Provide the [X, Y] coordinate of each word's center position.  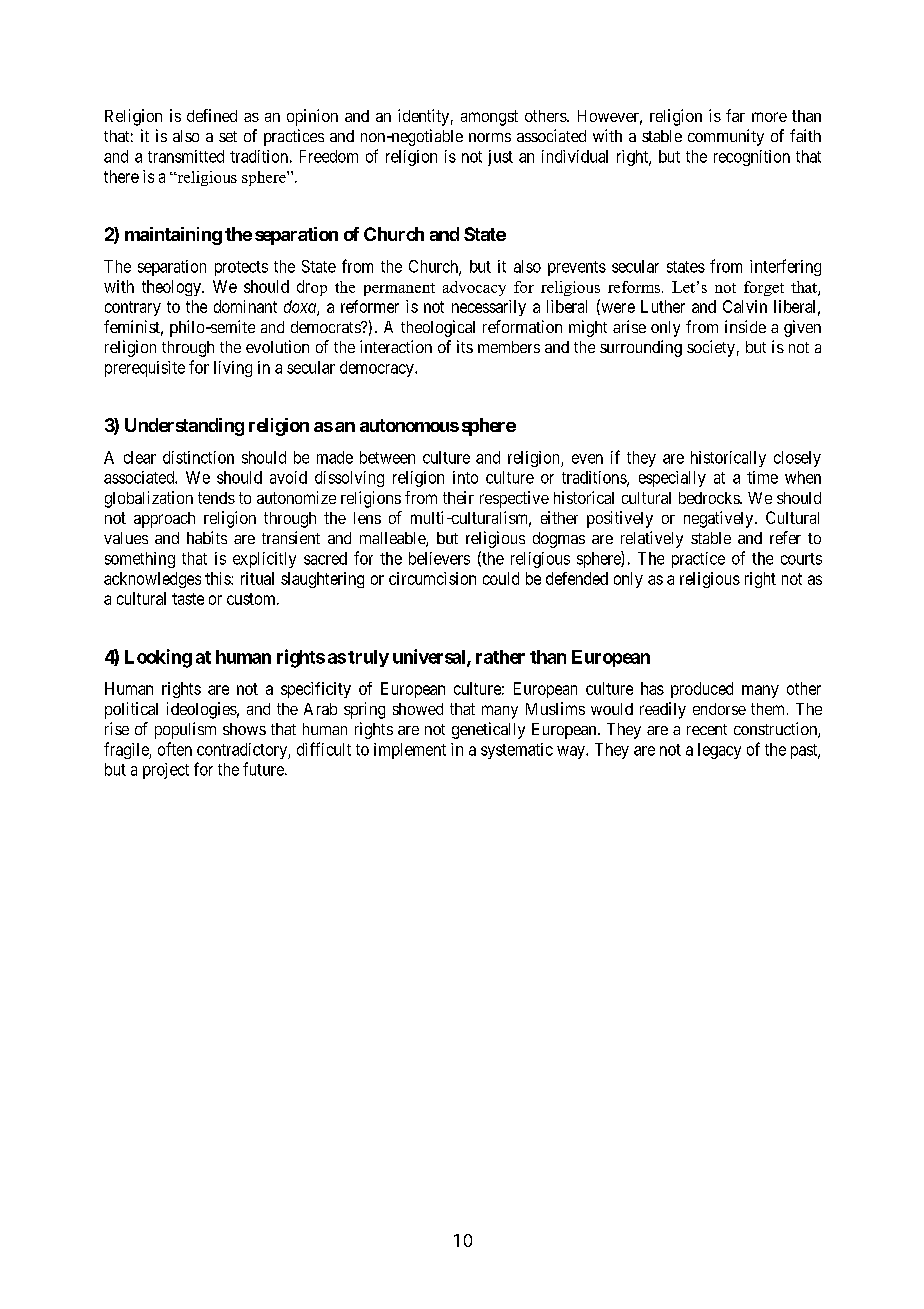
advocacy [474, 288]
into [465, 477]
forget [764, 288]
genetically [488, 730]
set [228, 136]
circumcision [432, 578]
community [726, 137]
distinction [198, 457]
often [175, 749]
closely [797, 459]
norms [490, 137]
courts [801, 559]
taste [188, 599]
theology [172, 288]
